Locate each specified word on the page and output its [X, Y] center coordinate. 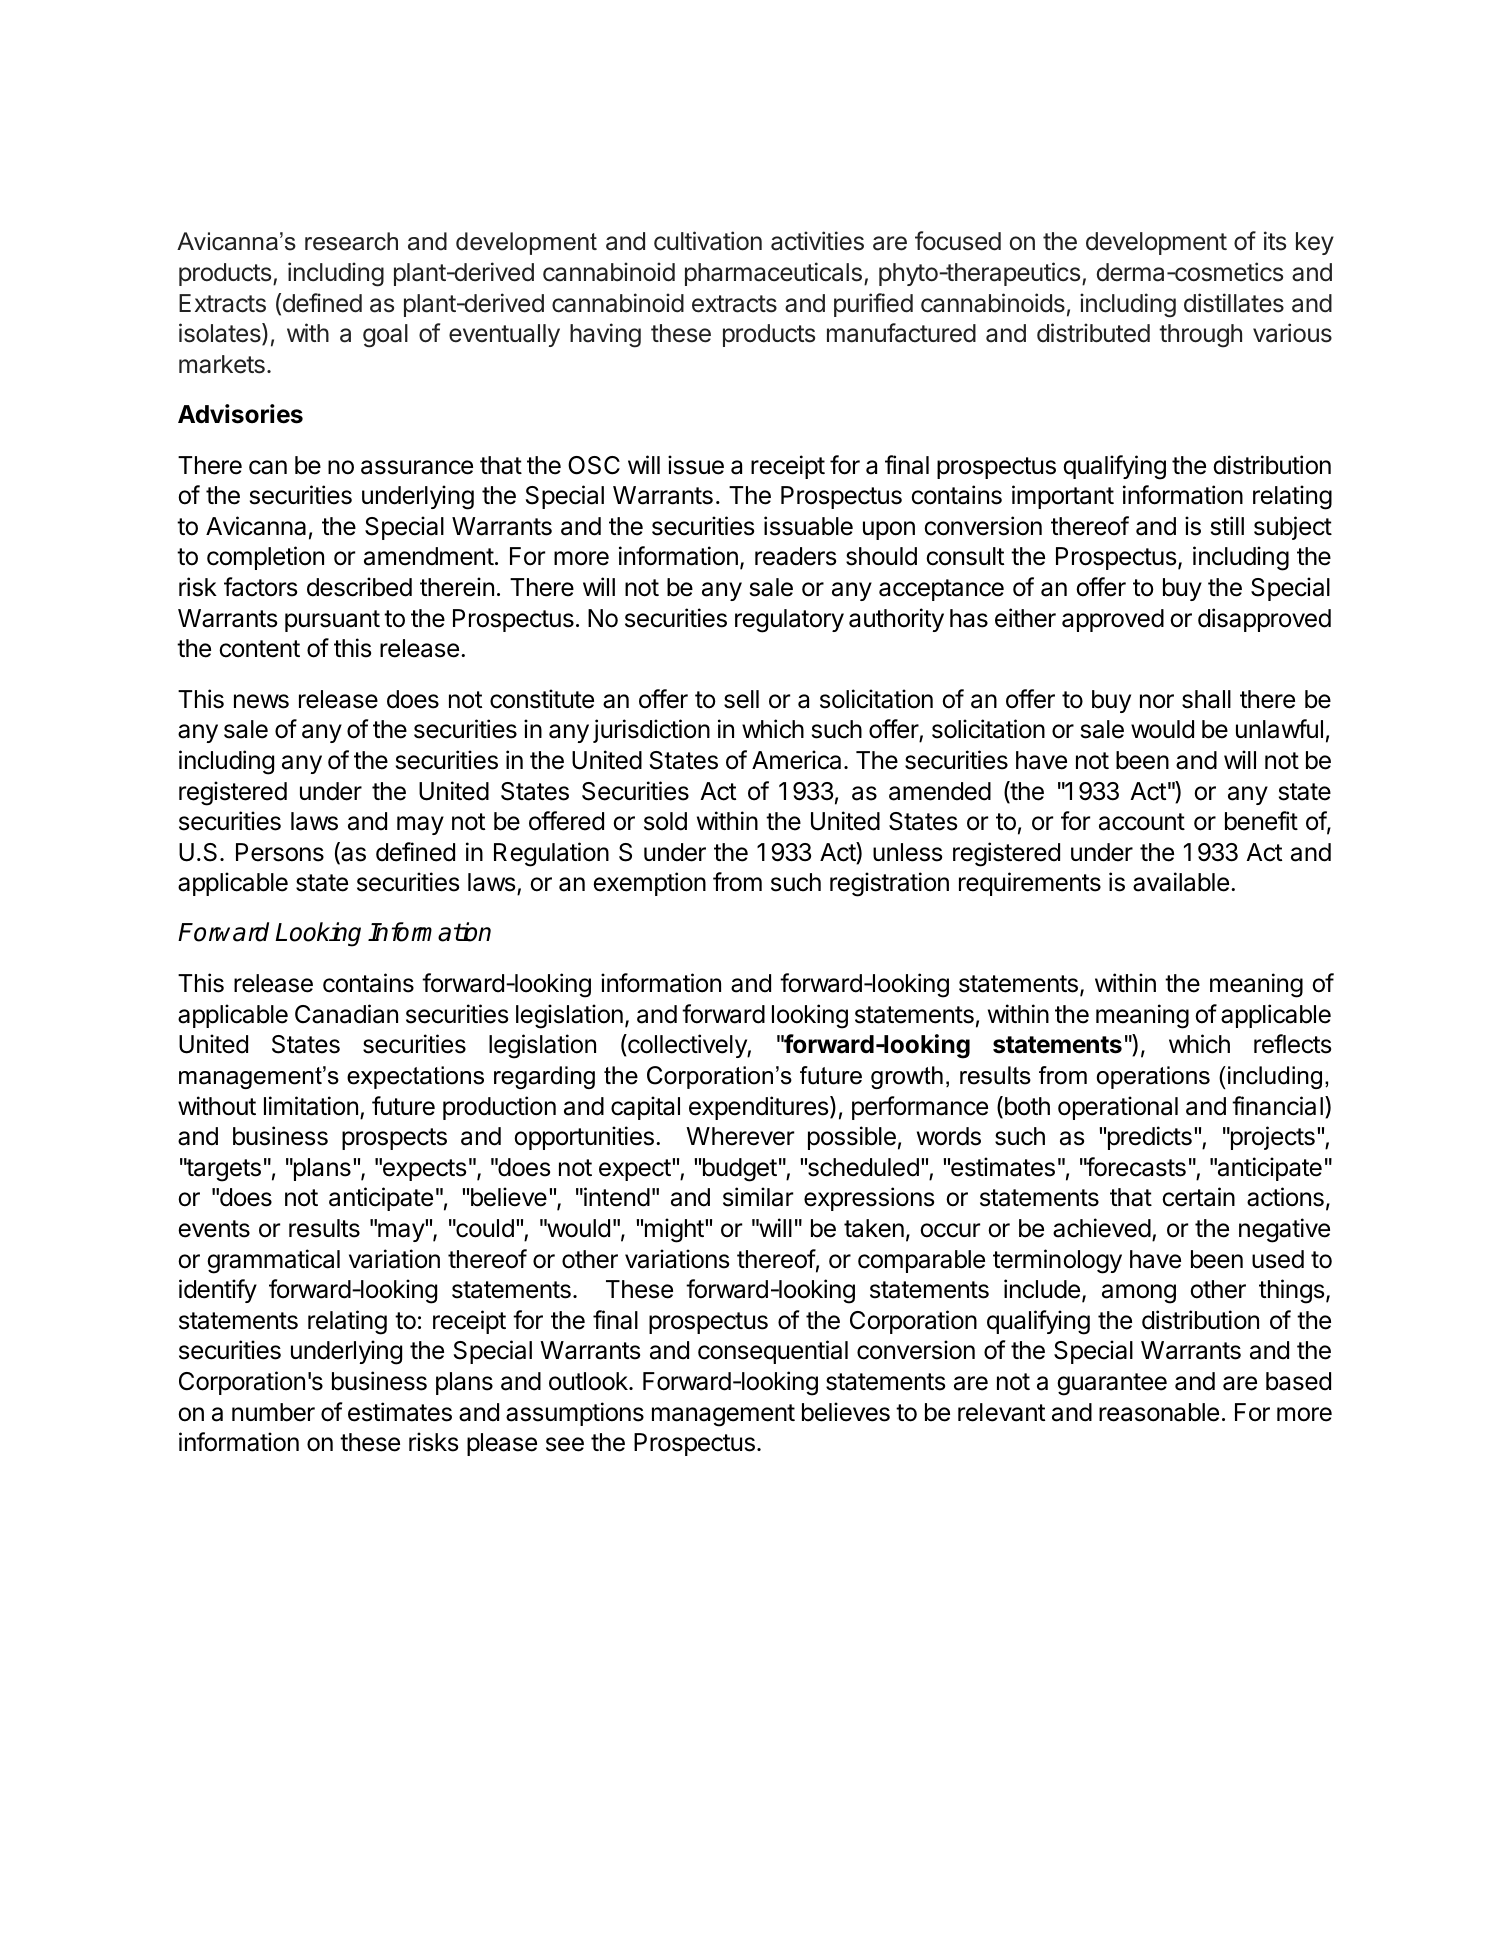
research [351, 241]
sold [665, 821]
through [1200, 336]
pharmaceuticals [773, 274]
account [1142, 822]
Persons [280, 852]
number [273, 1412]
